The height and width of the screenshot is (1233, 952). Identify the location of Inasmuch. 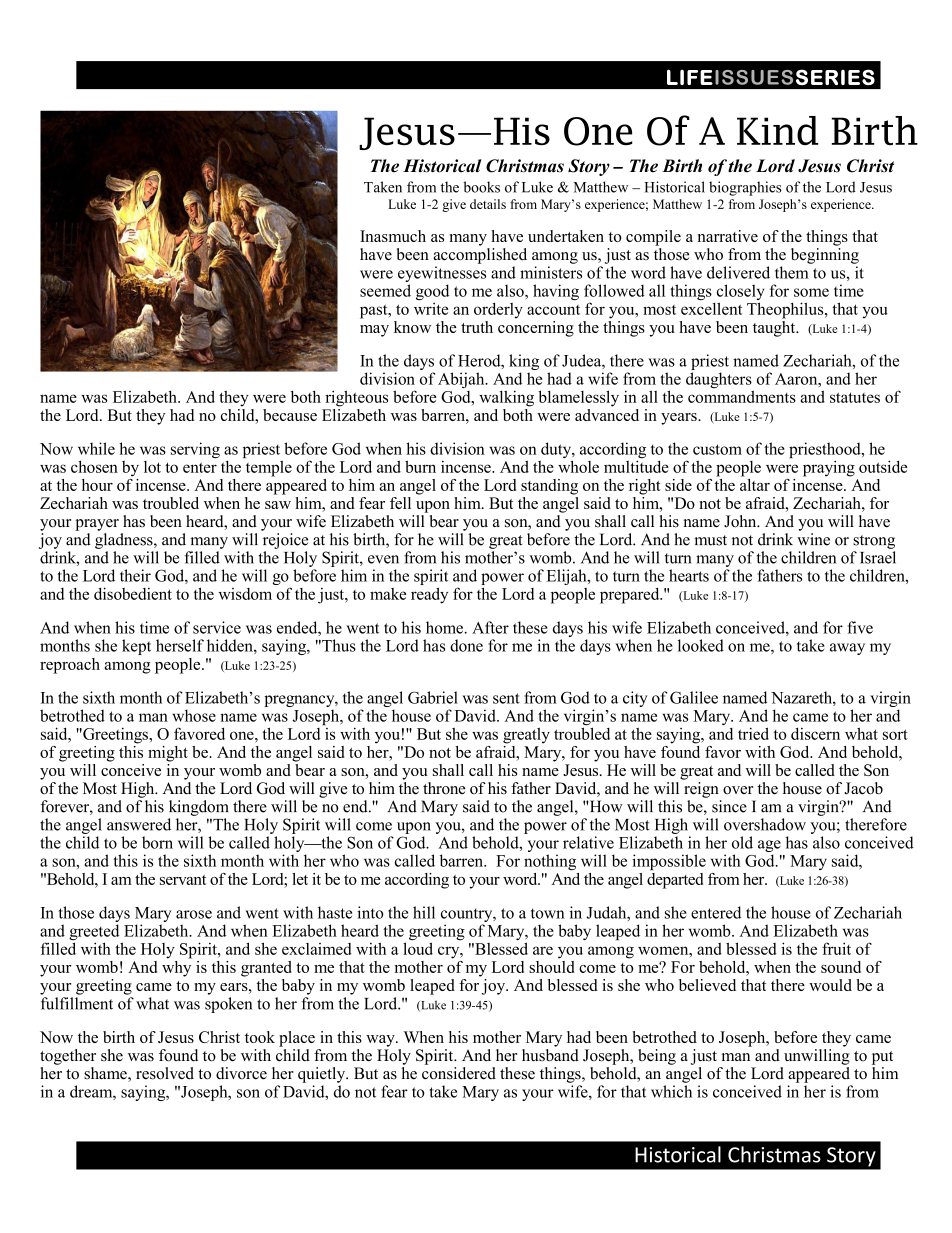
(393, 236).
